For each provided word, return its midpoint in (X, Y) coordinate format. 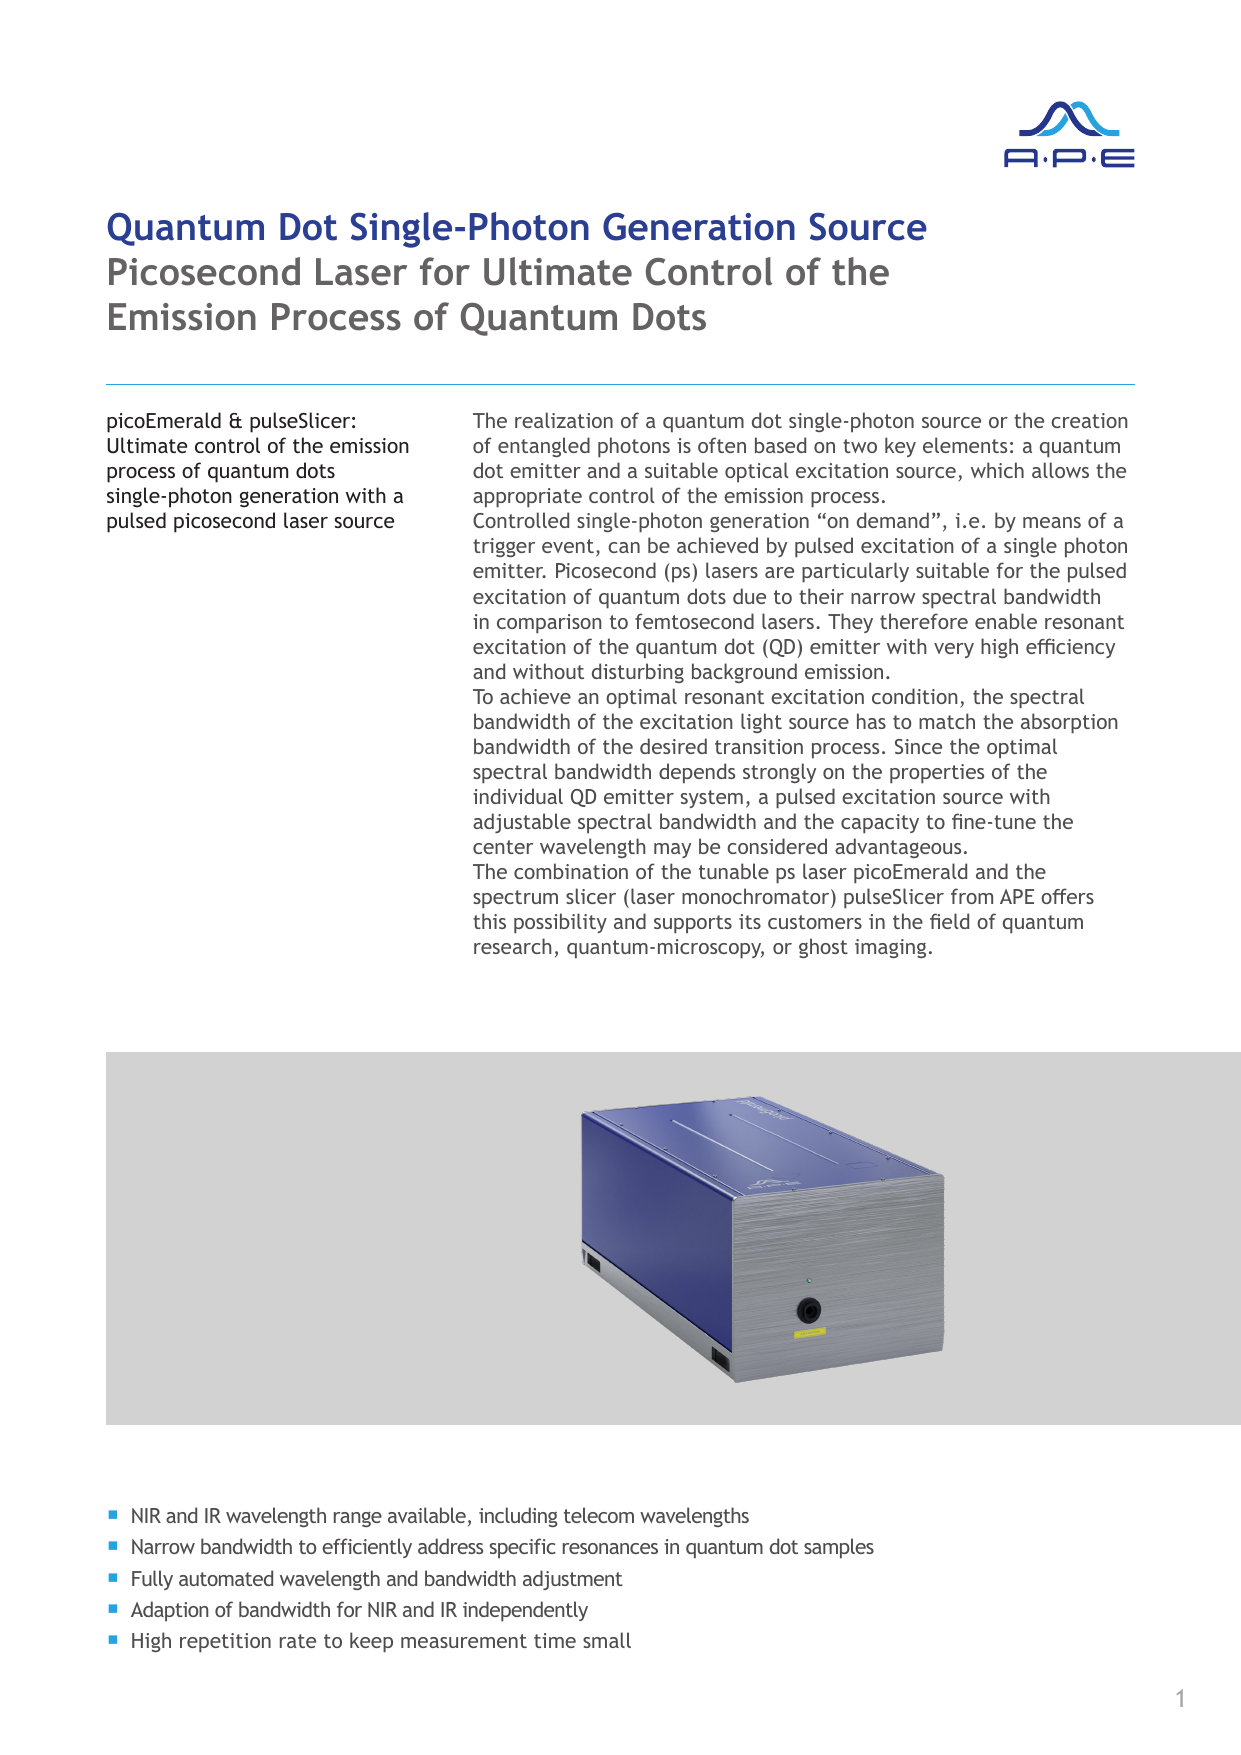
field (949, 921)
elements (965, 445)
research (512, 946)
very (954, 650)
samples (839, 1548)
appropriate (527, 498)
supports (693, 924)
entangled (544, 447)
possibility (560, 923)
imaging (890, 948)
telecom (599, 1515)
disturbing (638, 673)
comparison (549, 624)
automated (226, 1578)
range (358, 1519)
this (489, 921)
